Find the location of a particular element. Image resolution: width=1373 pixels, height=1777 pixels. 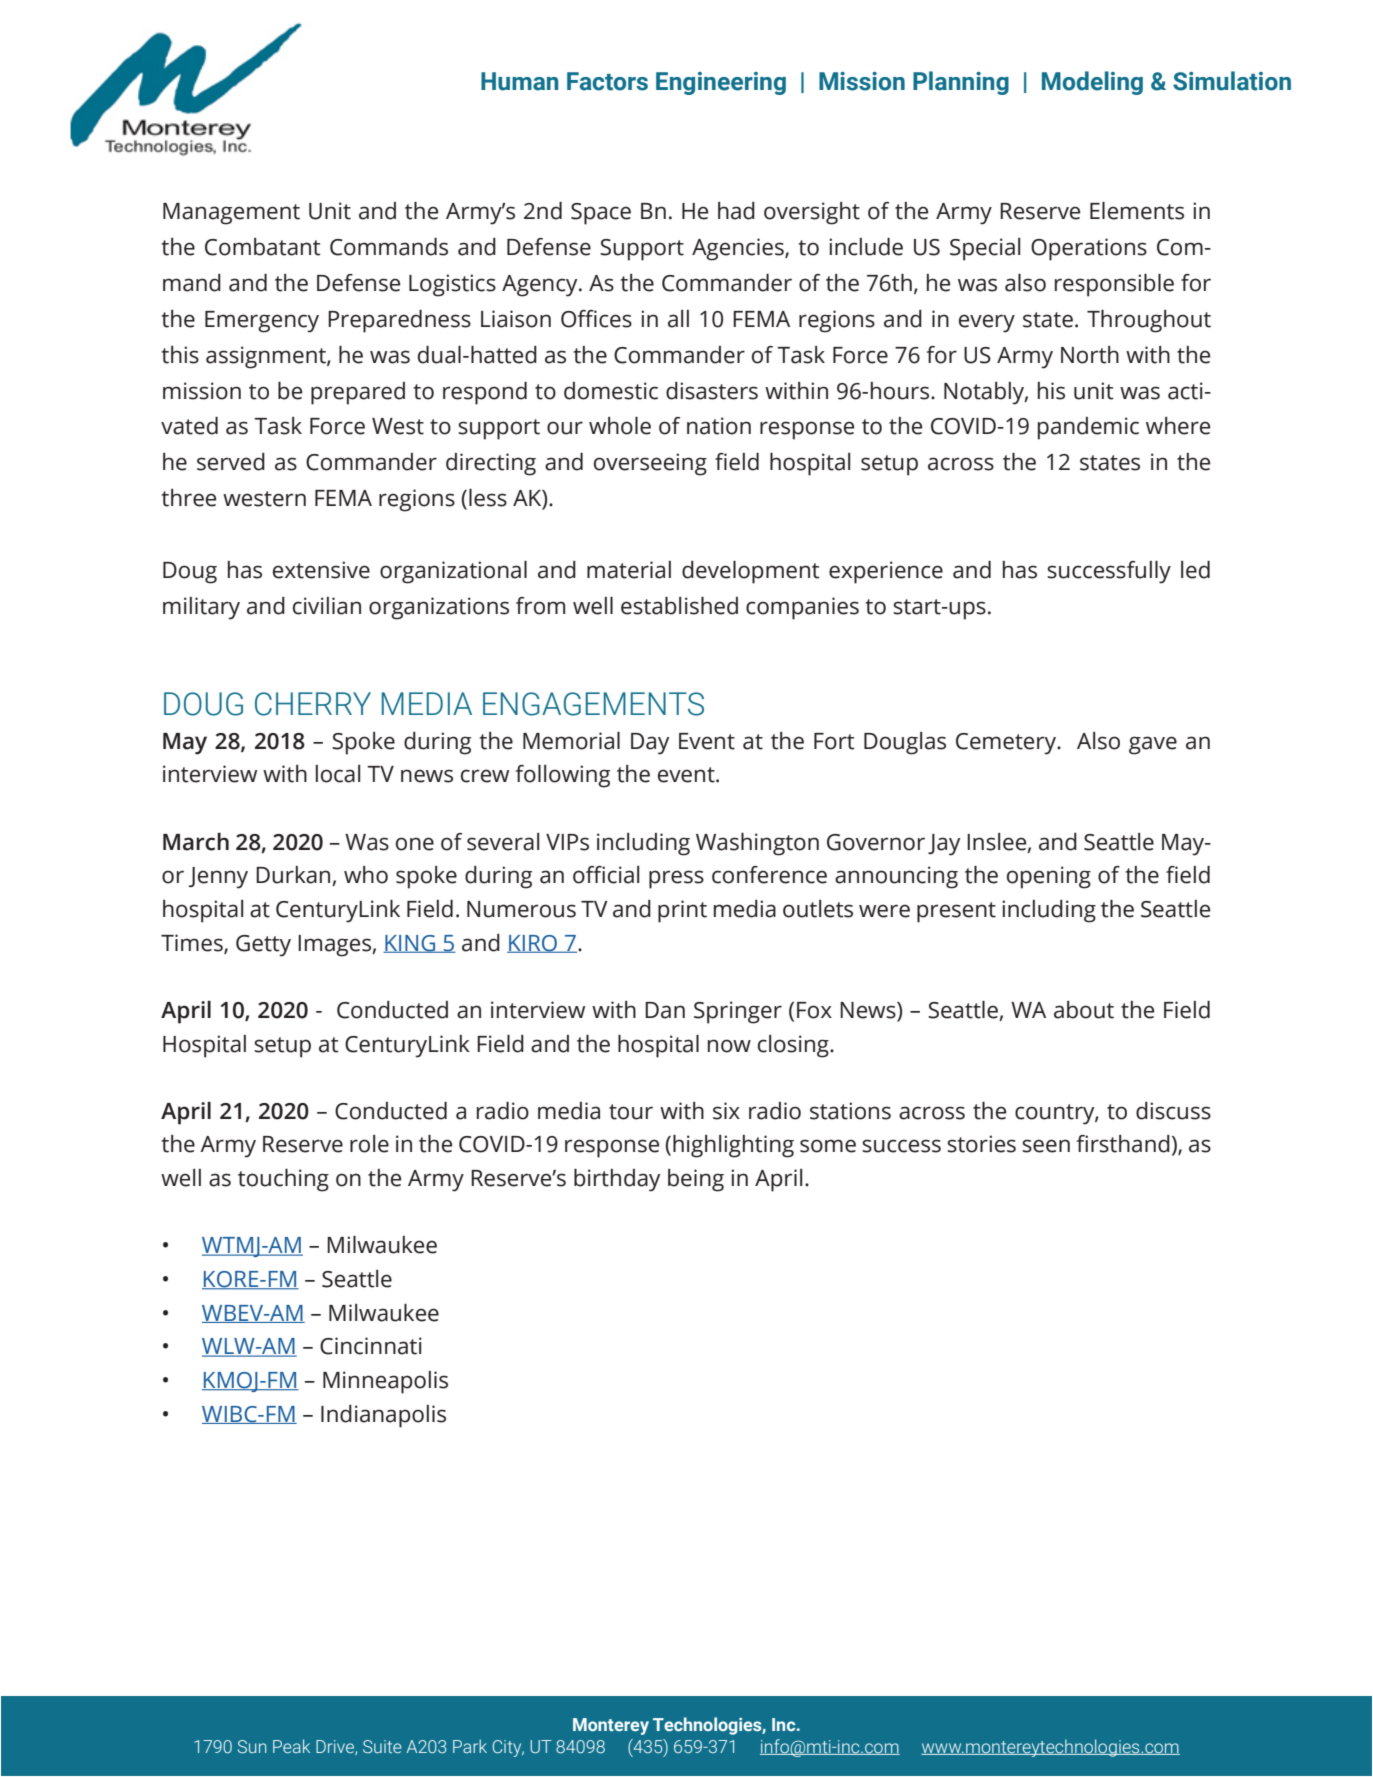

print is located at coordinates (682, 911).
